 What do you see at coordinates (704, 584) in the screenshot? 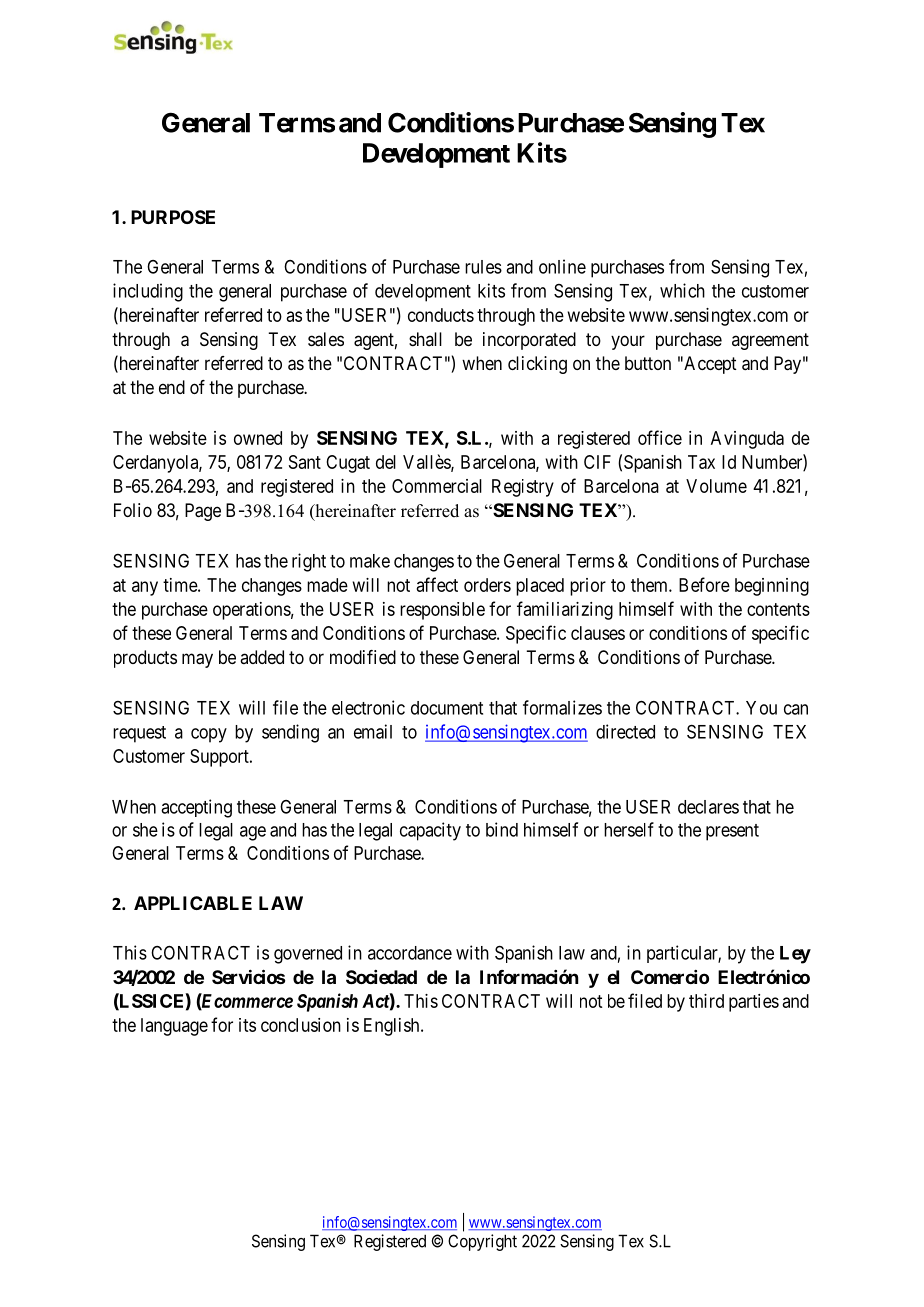
I see `Before` at bounding box center [704, 584].
